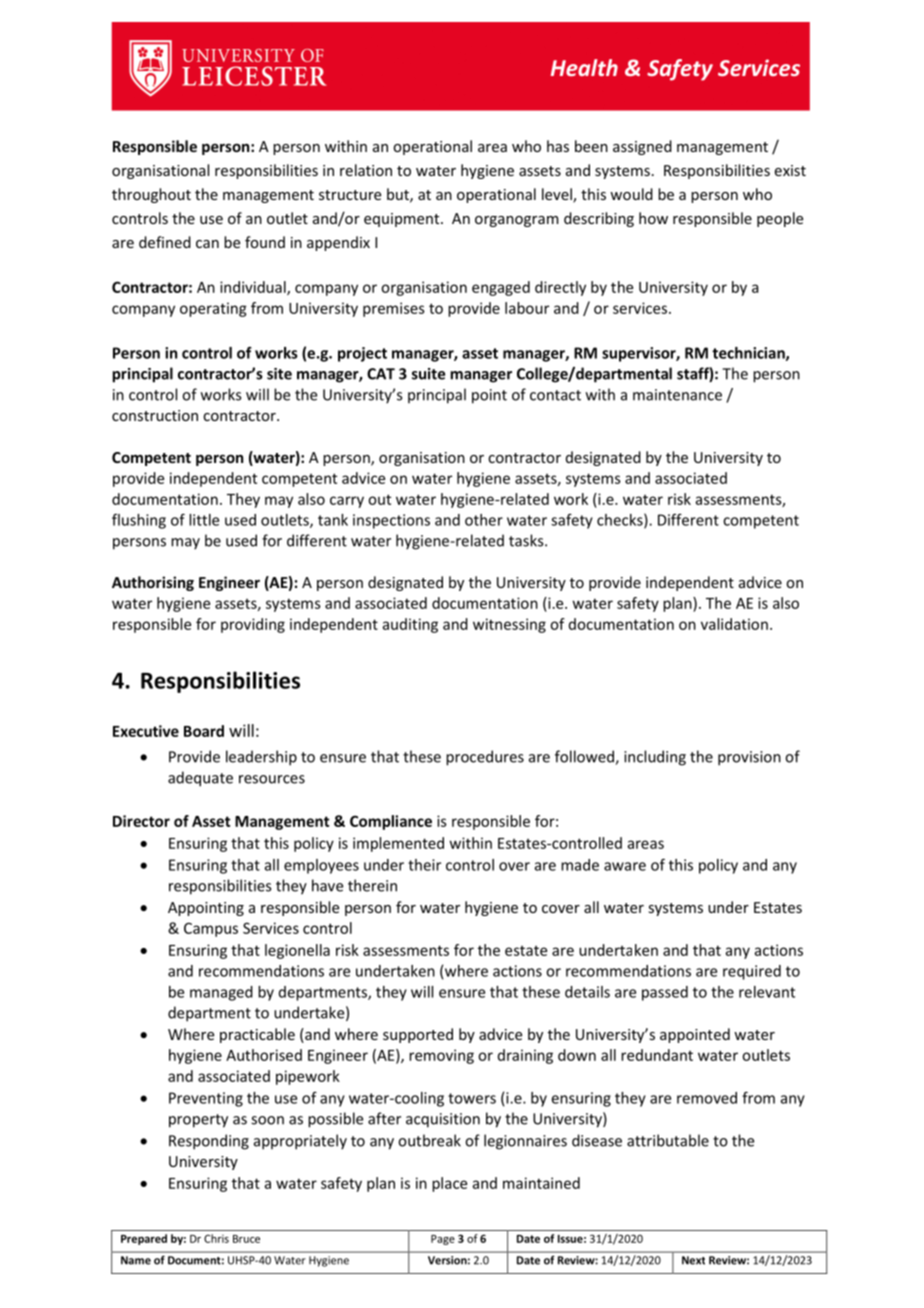 This document has width=924, height=1308. Describe the element at coordinates (642, 147) in the document. I see `assigned` at that location.
